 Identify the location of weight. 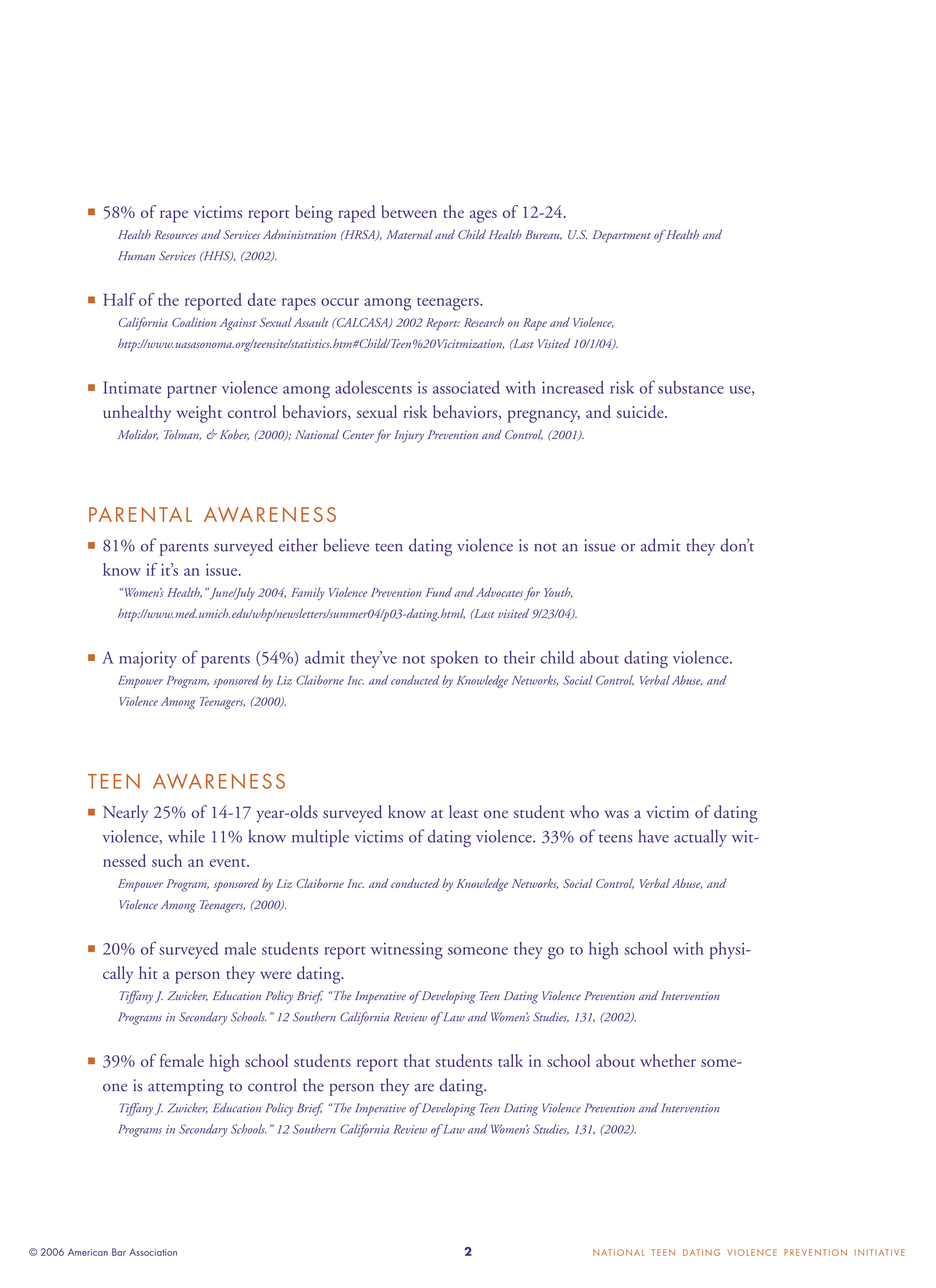
(199, 414).
